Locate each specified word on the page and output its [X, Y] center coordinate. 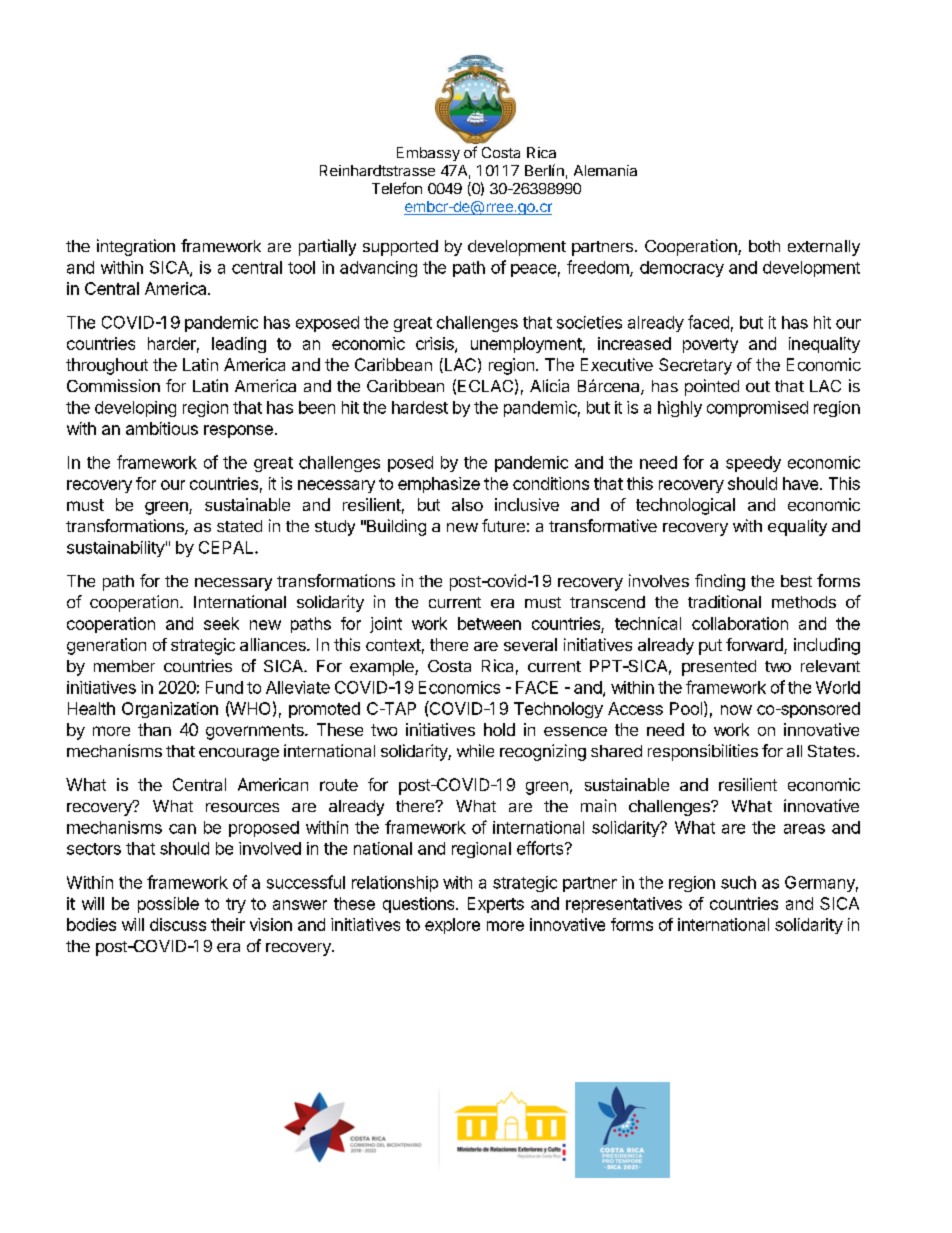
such [738, 882]
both [764, 246]
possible [168, 905]
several [530, 644]
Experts [496, 905]
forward [755, 646]
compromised [757, 409]
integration [136, 247]
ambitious [162, 428]
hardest [420, 407]
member [124, 666]
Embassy [428, 154]
